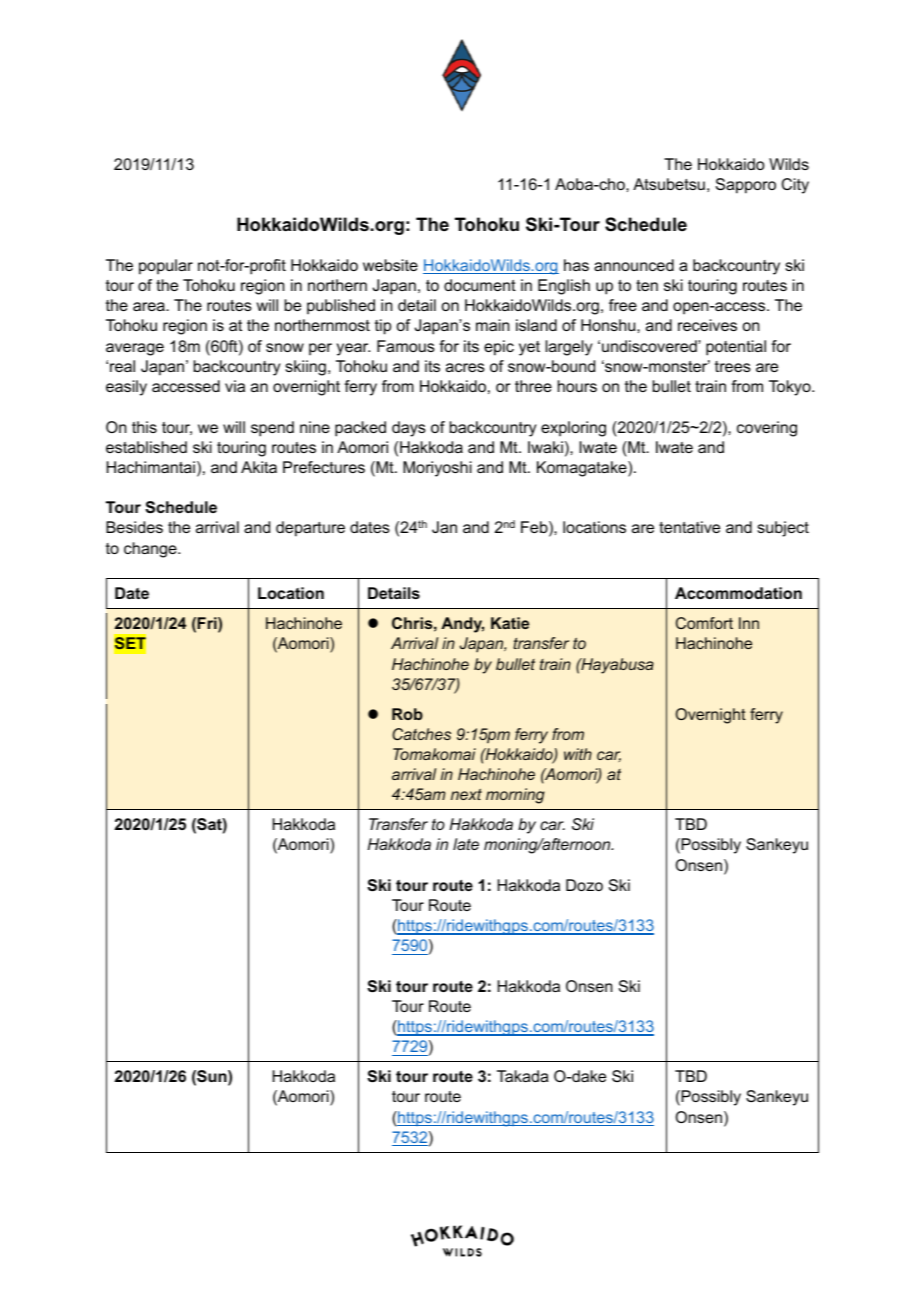 Image resolution: width=924 pixels, height=1308 pixels. Describe the element at coordinates (746, 186) in the page. I see `Sapporo` at that location.
